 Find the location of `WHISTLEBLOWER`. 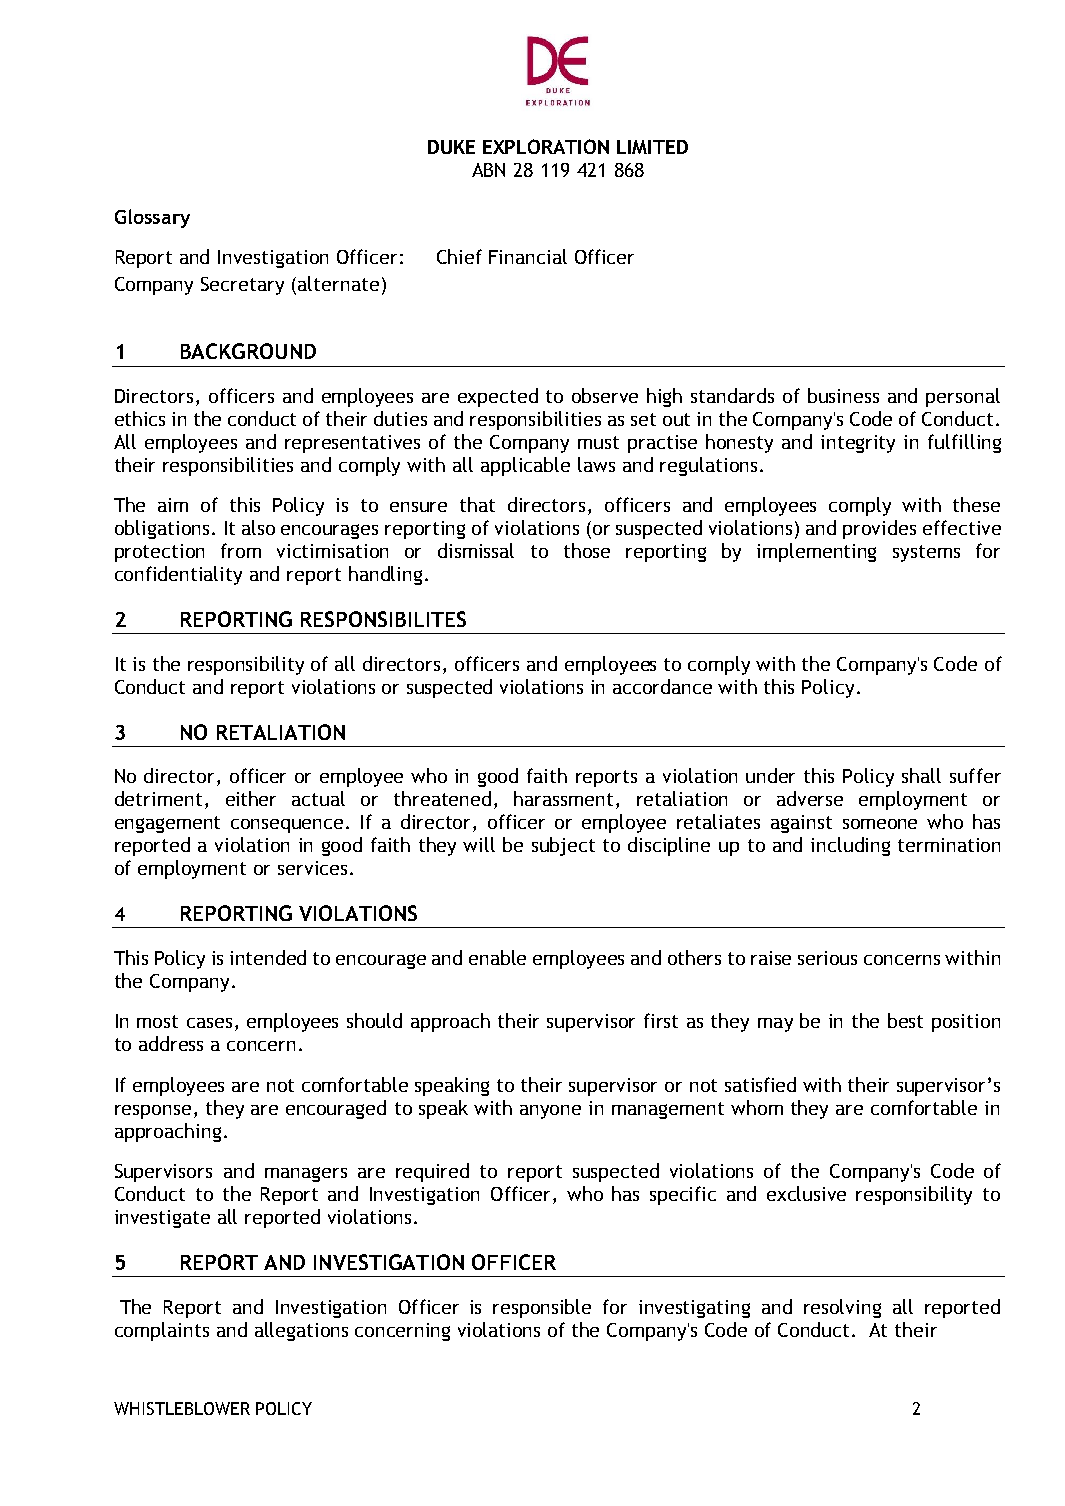

WHISTLEBLOWER is located at coordinates (182, 1408).
